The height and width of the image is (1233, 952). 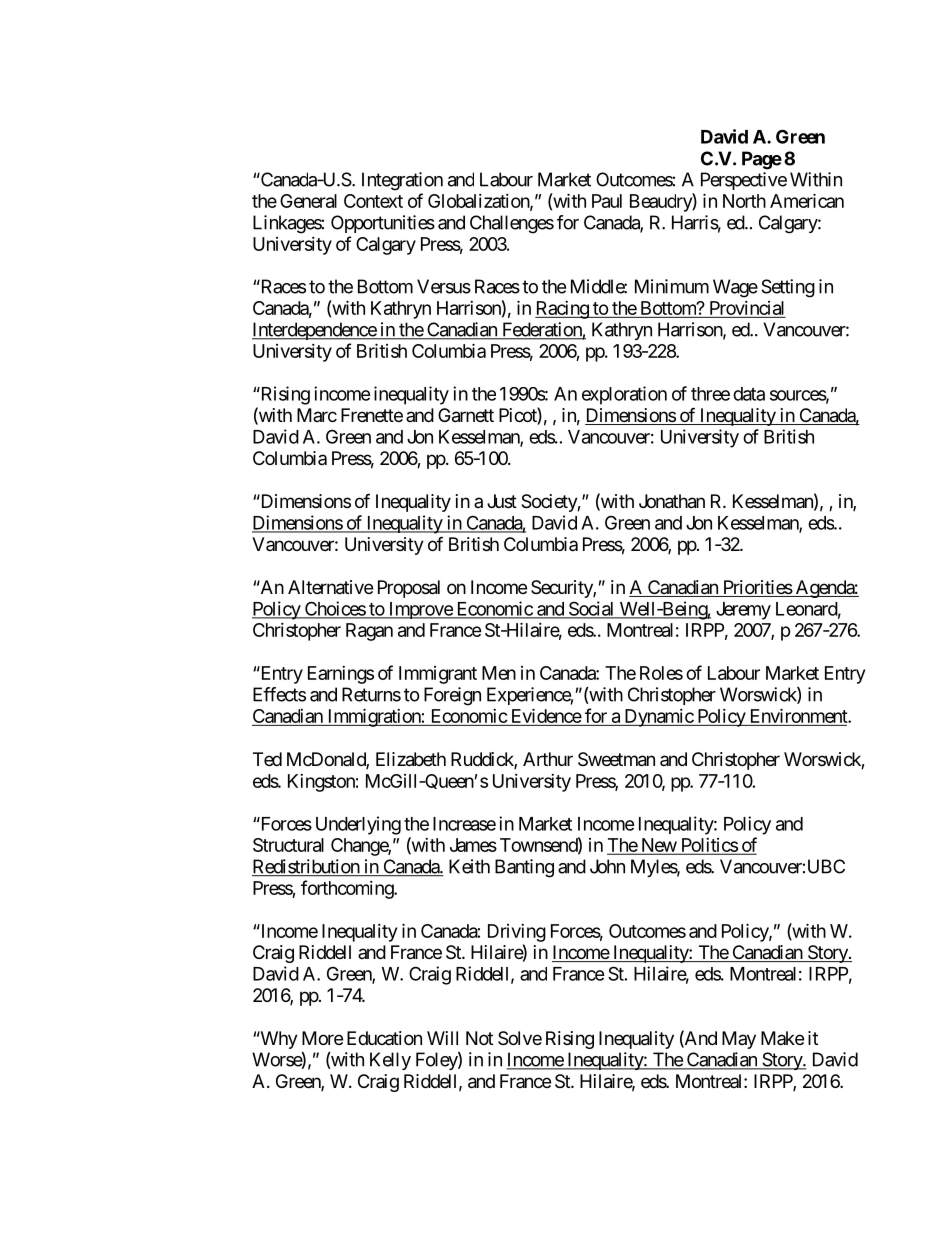 What do you see at coordinates (369, 632) in the image?
I see `Ragan` at bounding box center [369, 632].
